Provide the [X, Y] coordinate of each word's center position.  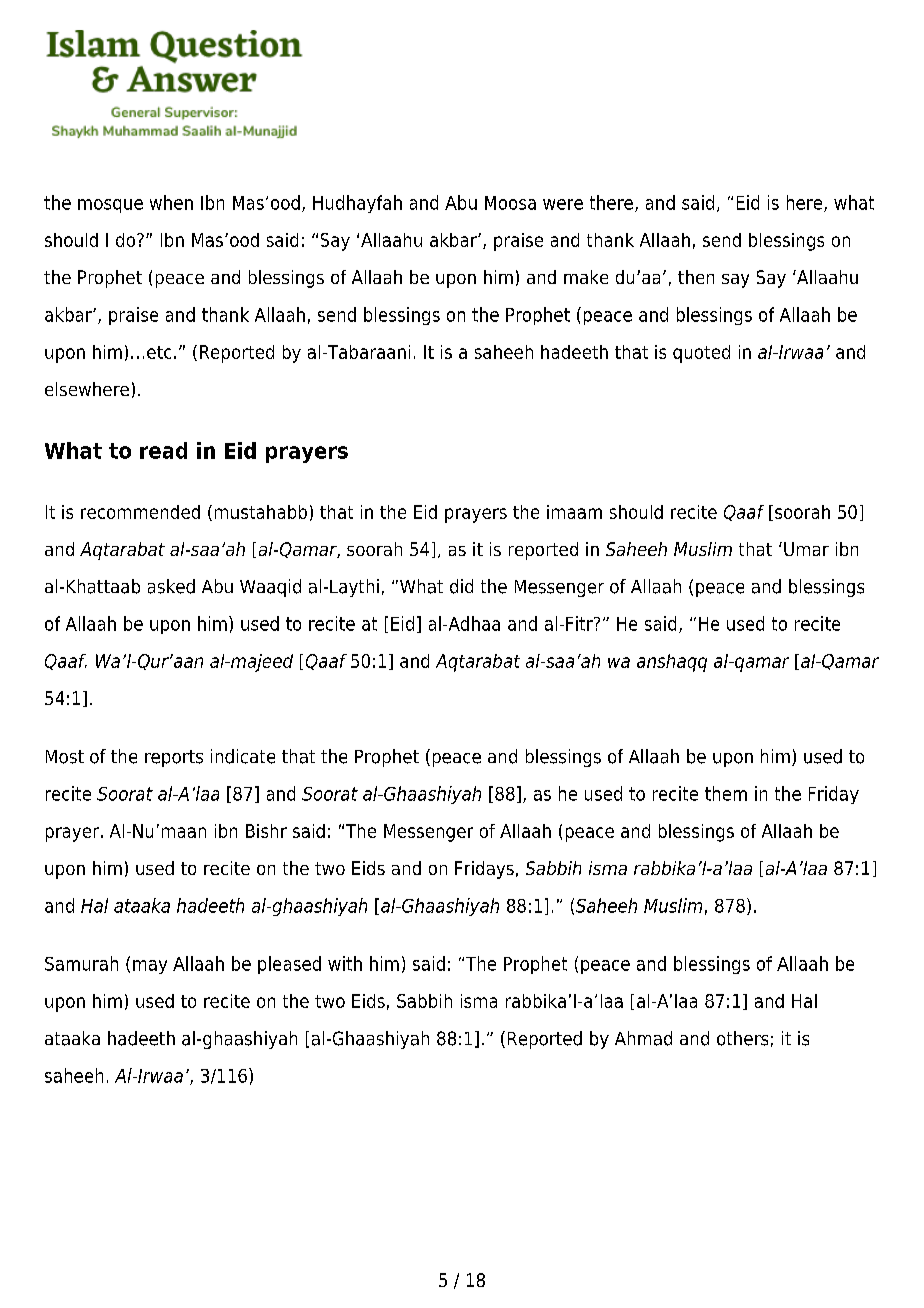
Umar [806, 549]
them [726, 793]
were [563, 204]
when [171, 202]
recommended [140, 512]
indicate [243, 756]
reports [174, 758]
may [150, 967]
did [461, 586]
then [696, 277]
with [345, 963]
